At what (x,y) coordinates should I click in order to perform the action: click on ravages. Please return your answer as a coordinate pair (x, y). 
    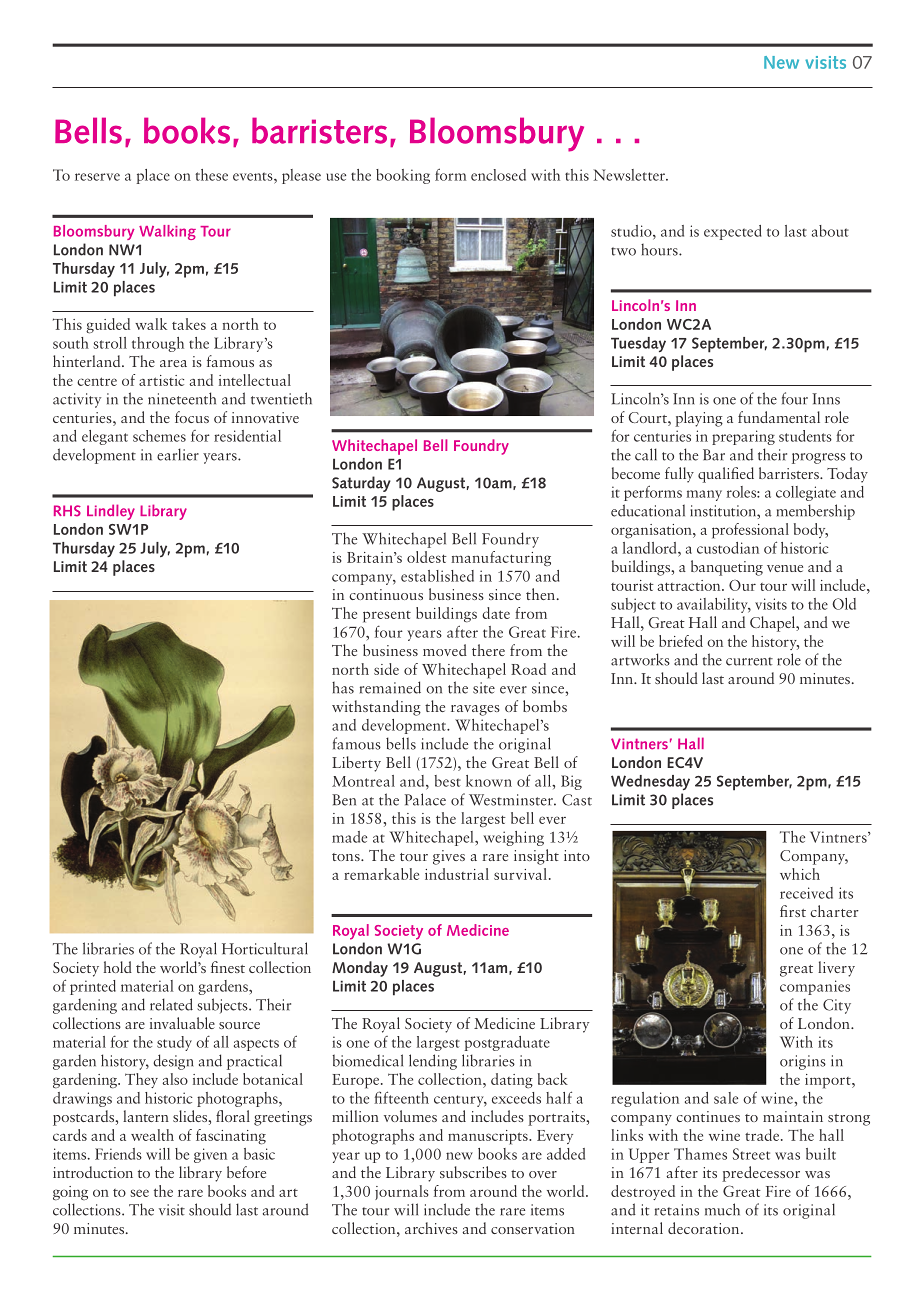
    Looking at the image, I should click on (475, 710).
